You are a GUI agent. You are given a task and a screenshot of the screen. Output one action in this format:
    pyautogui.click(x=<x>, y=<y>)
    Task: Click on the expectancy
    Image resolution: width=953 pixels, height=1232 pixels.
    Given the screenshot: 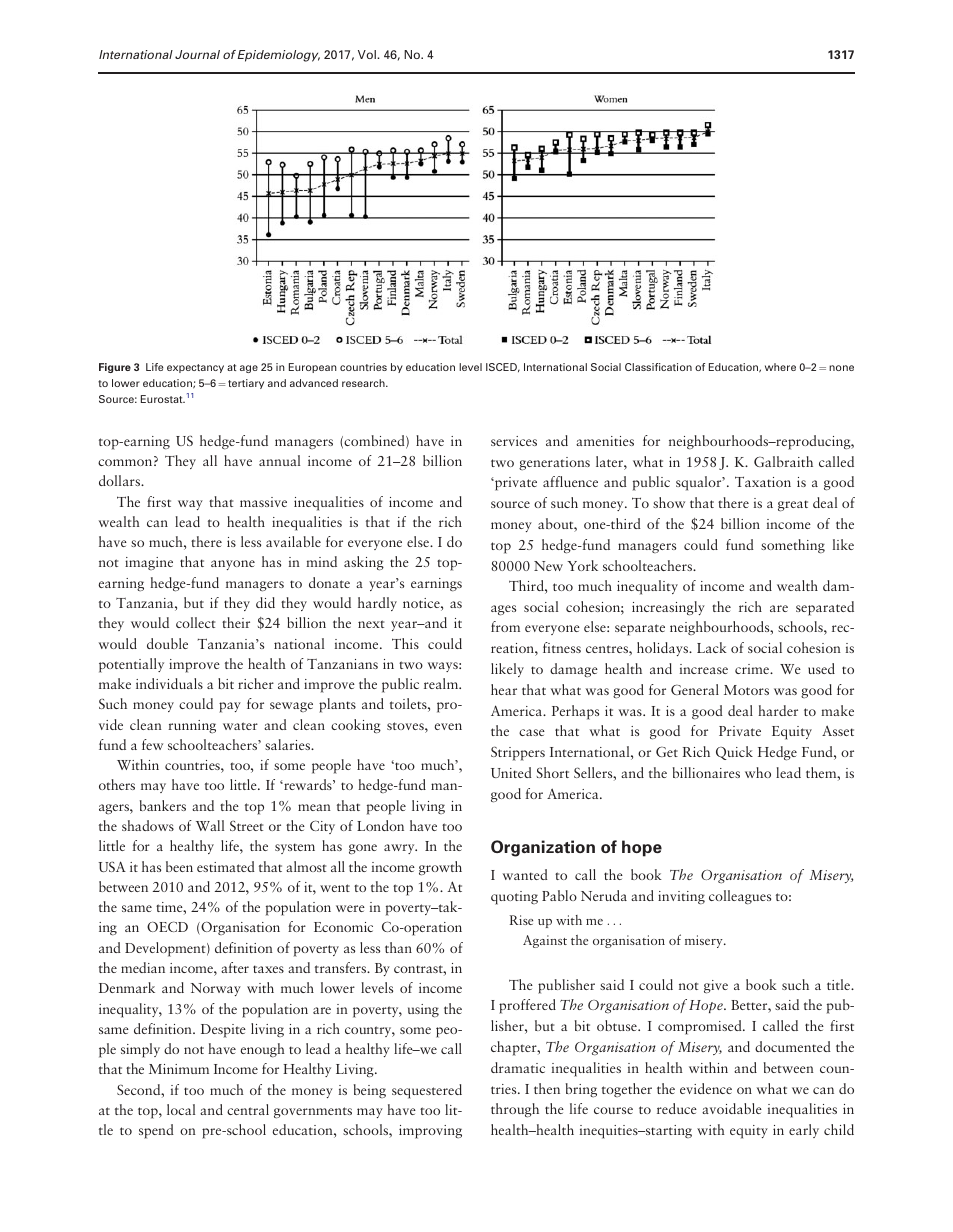 What is the action you would take?
    pyautogui.click(x=195, y=368)
